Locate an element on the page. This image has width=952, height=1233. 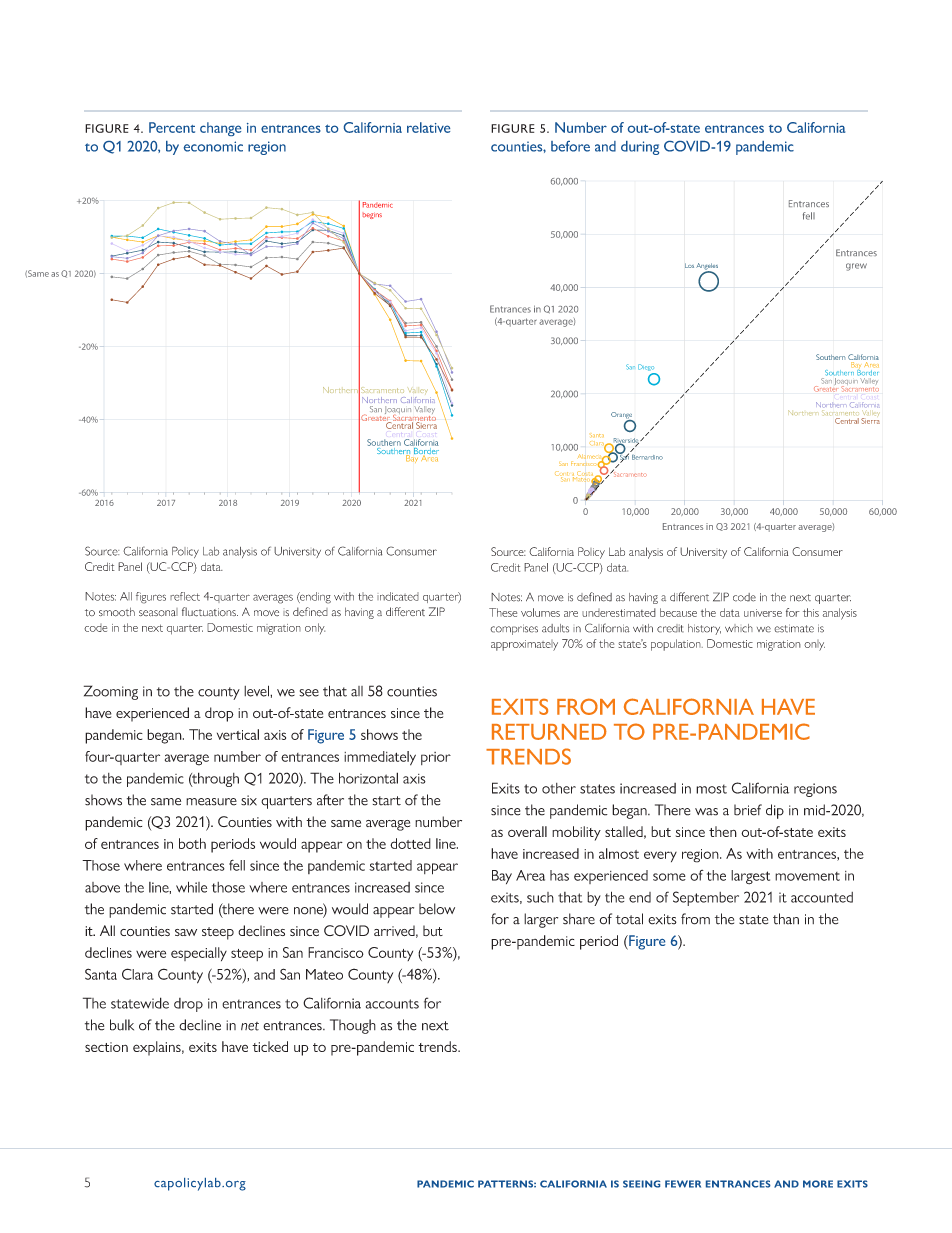
Contra is located at coordinates (564, 474).
